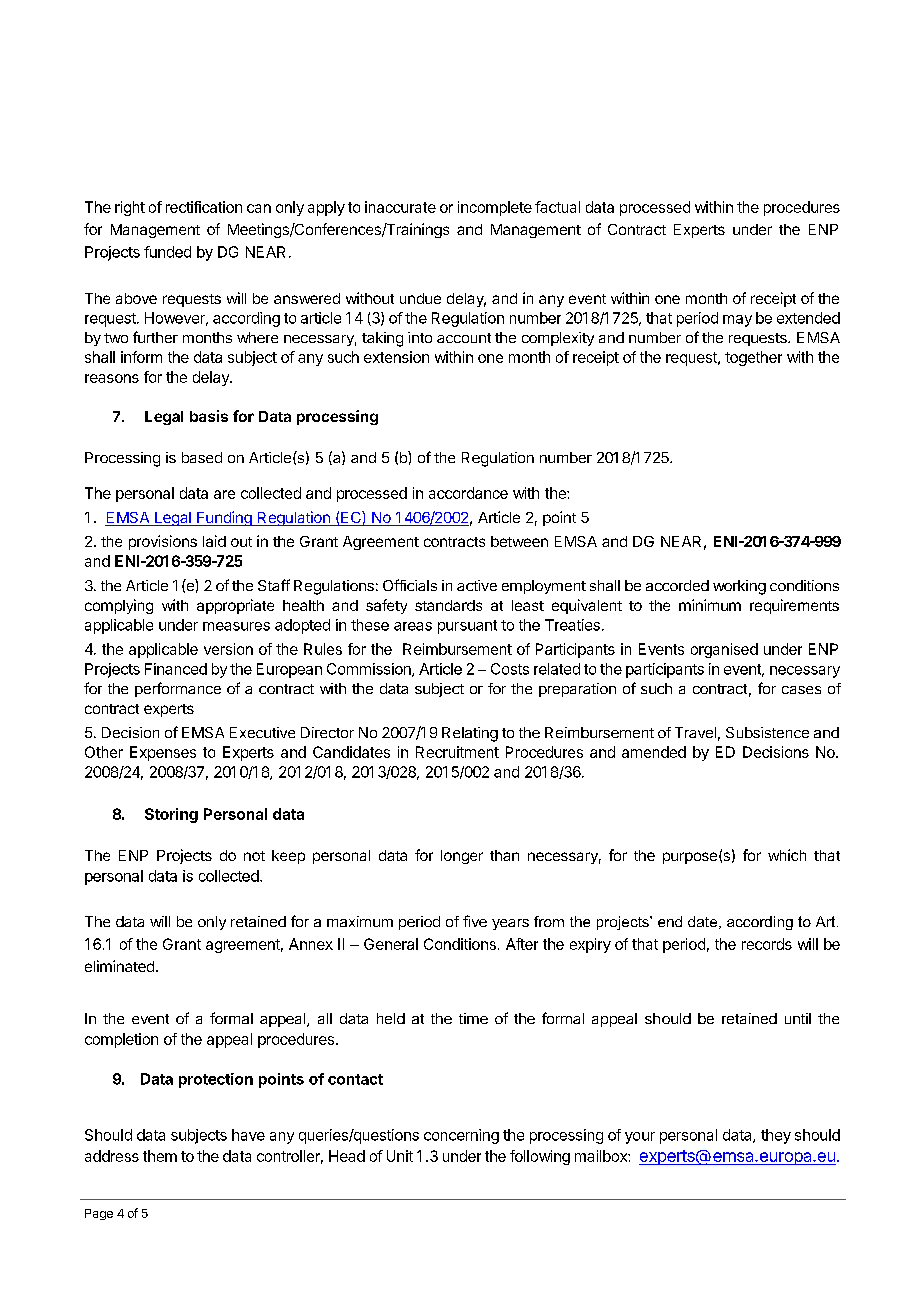 This screenshot has width=924, height=1308. I want to click on may, so click(737, 321).
